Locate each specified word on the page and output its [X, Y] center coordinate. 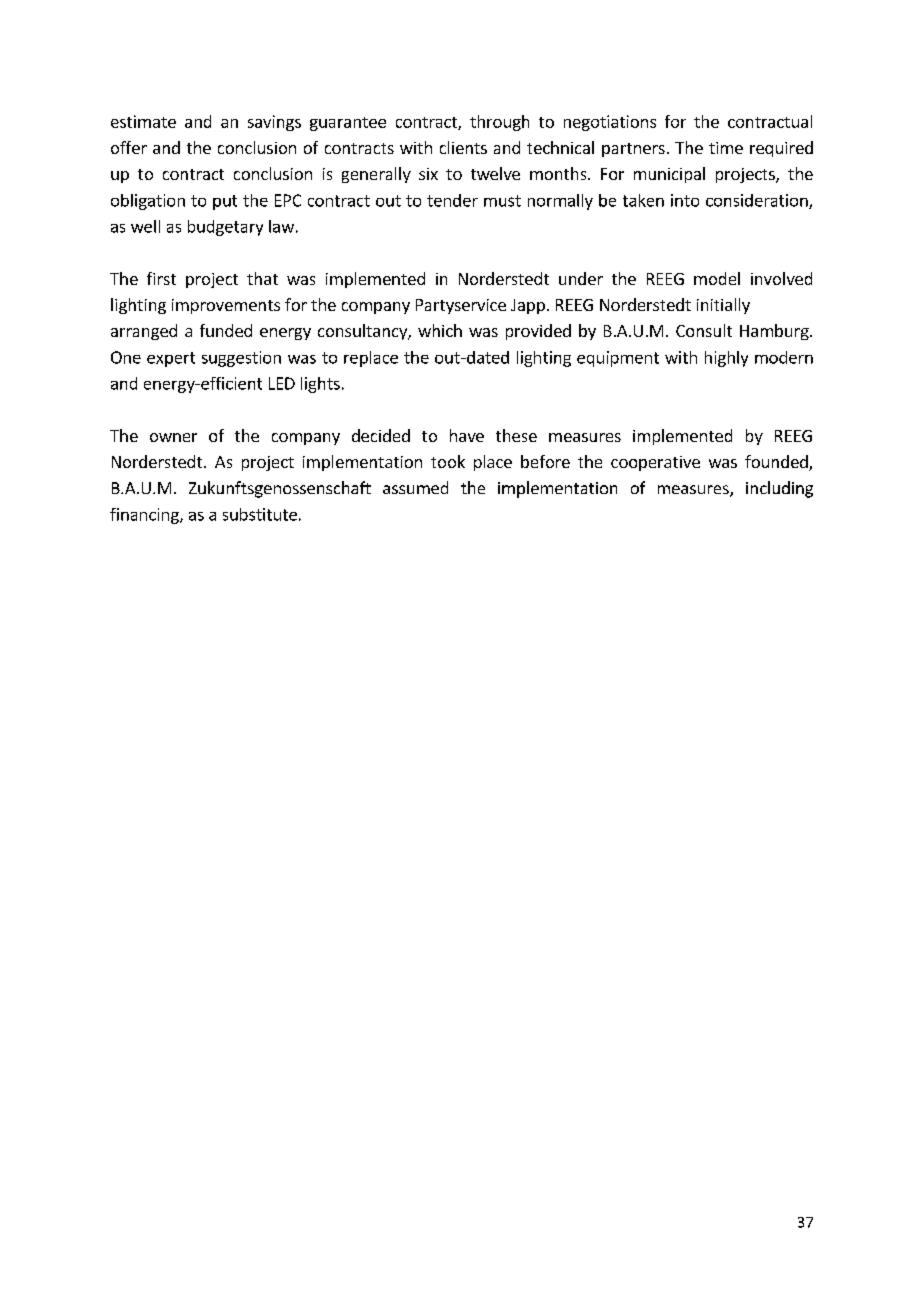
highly [726, 359]
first [161, 278]
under [581, 278]
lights [320, 385]
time [726, 148]
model [717, 278]
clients [463, 147]
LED [282, 383]
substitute [260, 514]
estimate [143, 121]
